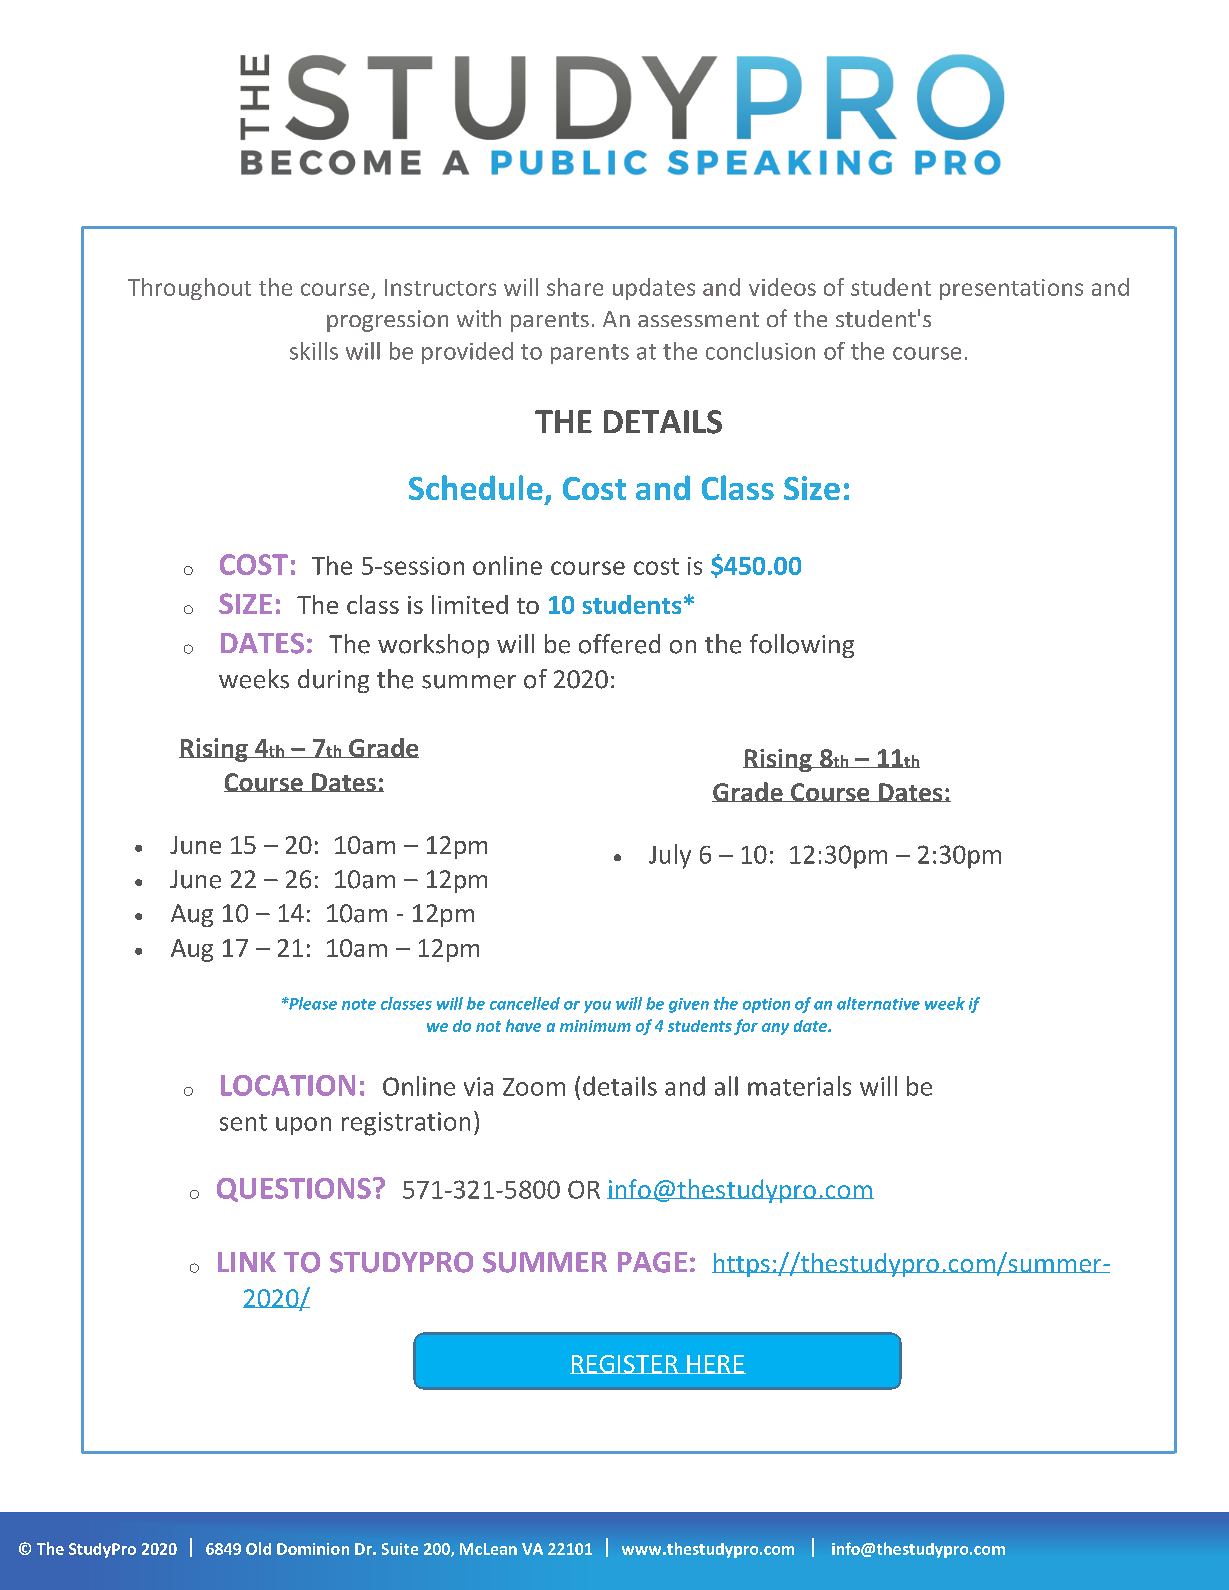  What do you see at coordinates (525, 1003) in the screenshot?
I see `cancelled` at bounding box center [525, 1003].
